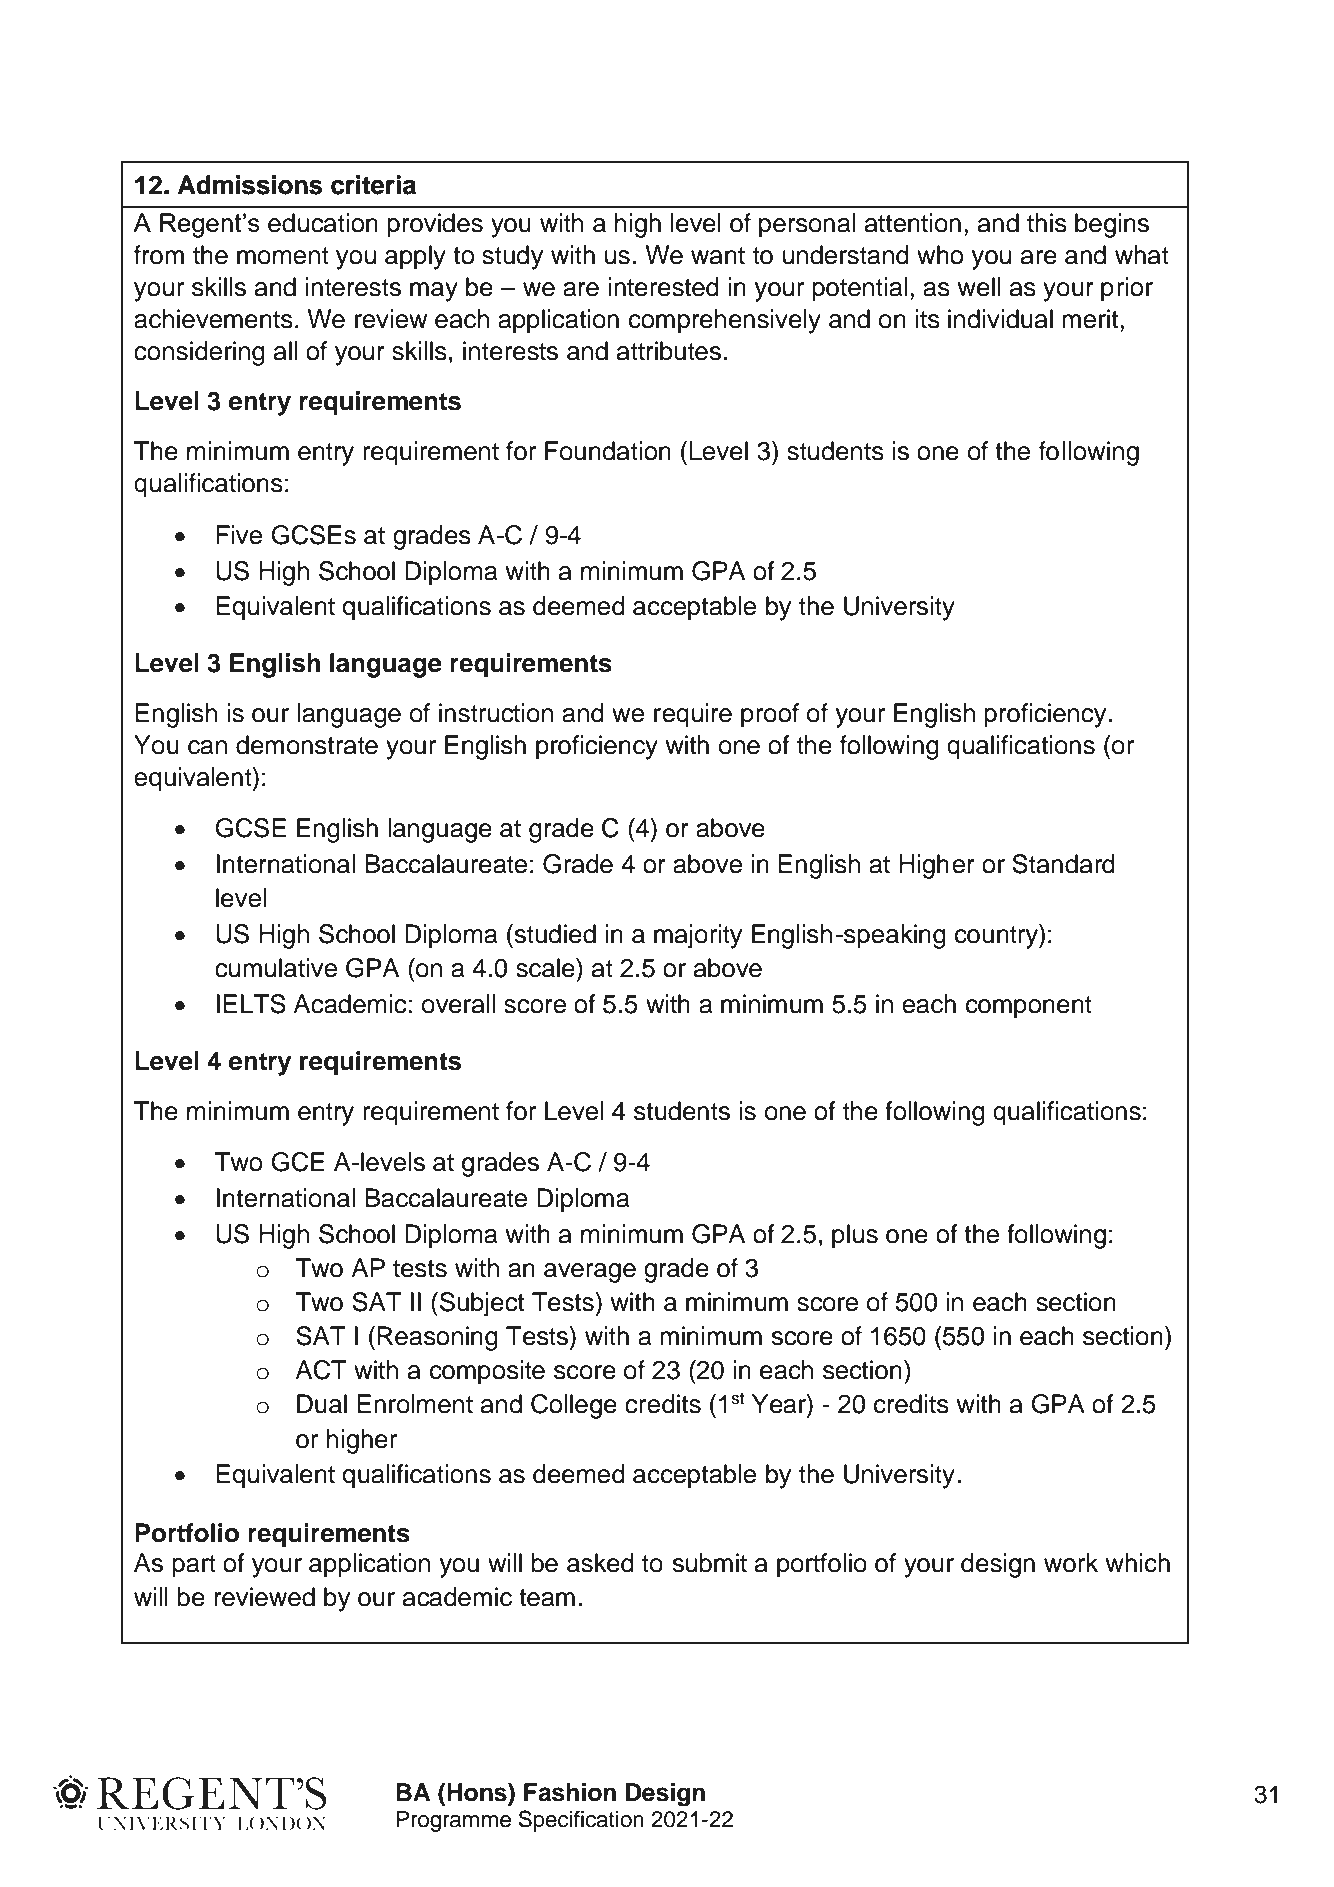 The width and height of the screenshot is (1334, 1887). Describe the element at coordinates (307, 745) in the screenshot. I see `demonstrate` at that location.
